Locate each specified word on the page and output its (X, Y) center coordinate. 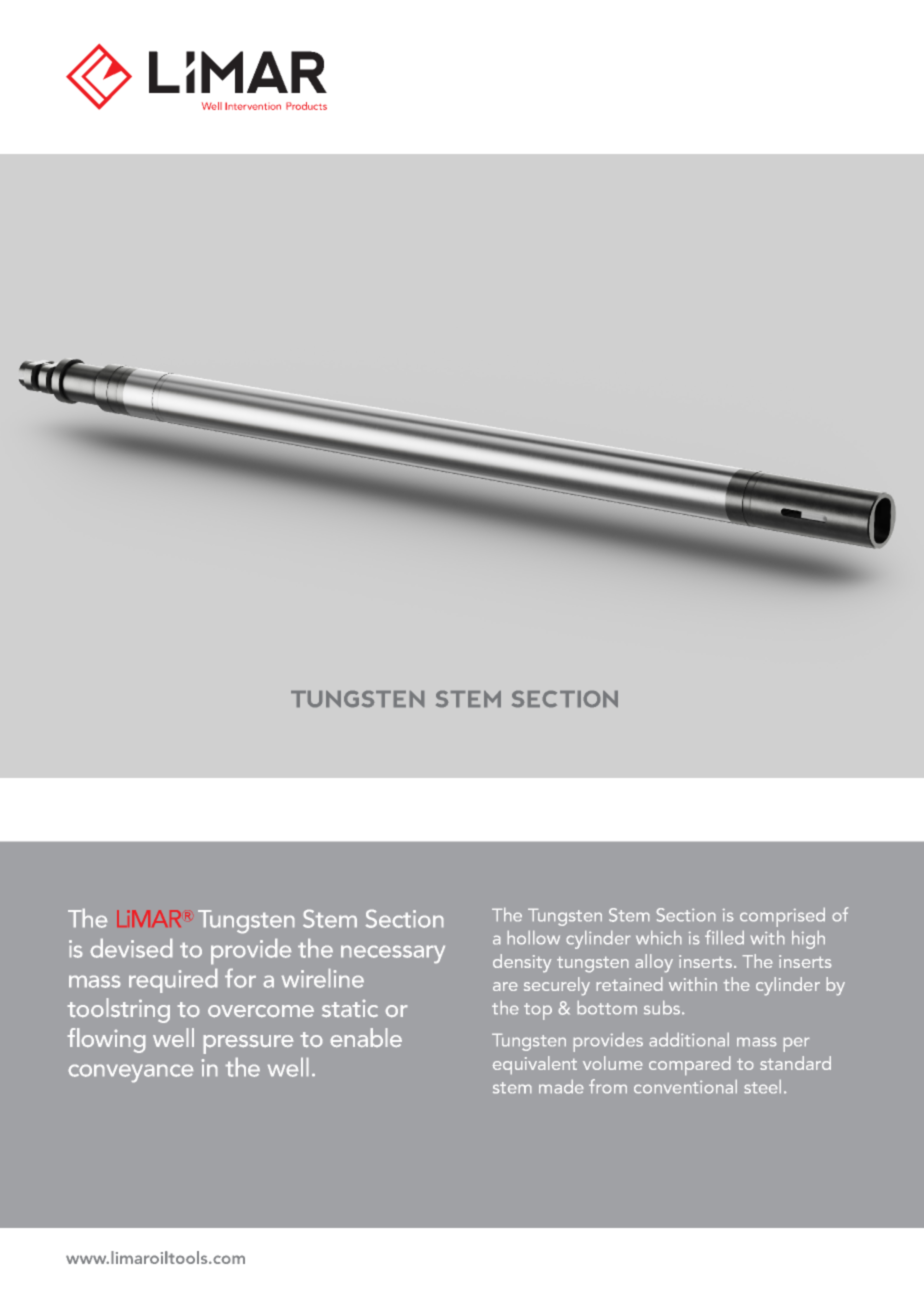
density (522, 963)
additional (689, 1039)
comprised (782, 917)
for (240, 978)
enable (366, 1037)
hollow (534, 937)
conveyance (131, 1073)
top (538, 1011)
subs (663, 1007)
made (561, 1086)
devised (131, 948)
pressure (248, 1044)
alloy (654, 963)
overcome (261, 1011)
